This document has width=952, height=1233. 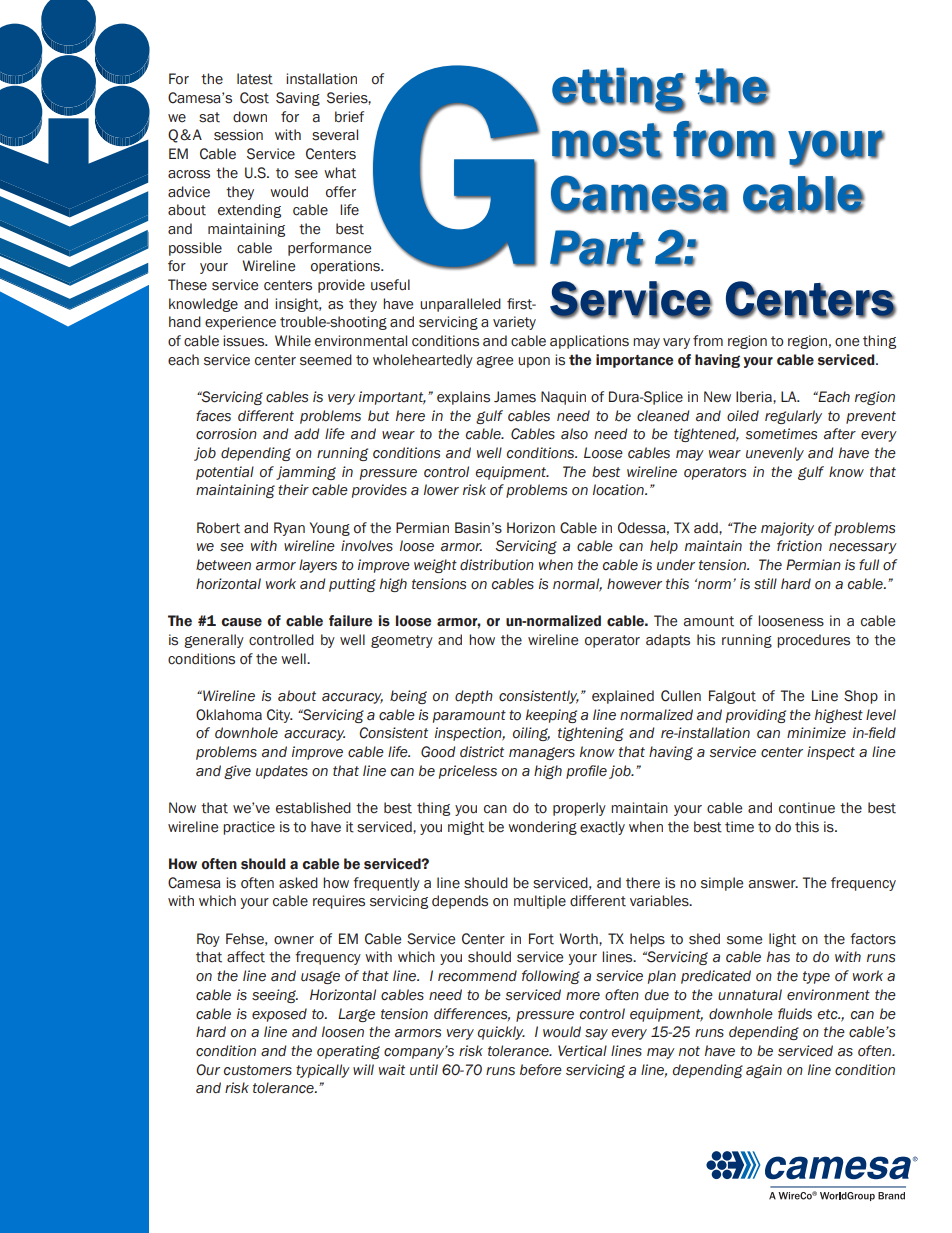 I want to click on one, so click(x=847, y=342).
